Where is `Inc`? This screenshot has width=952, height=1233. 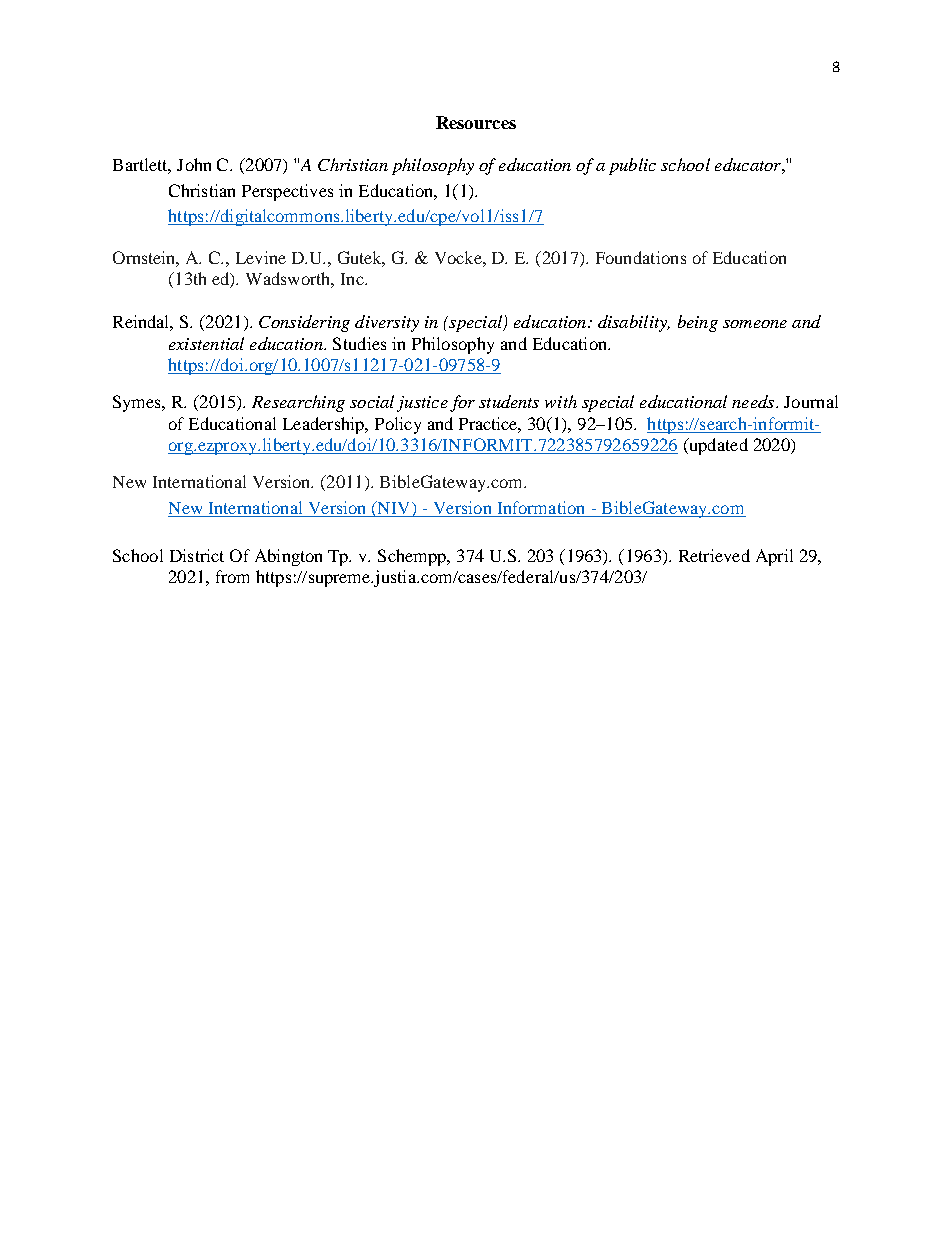
Inc is located at coordinates (353, 279).
